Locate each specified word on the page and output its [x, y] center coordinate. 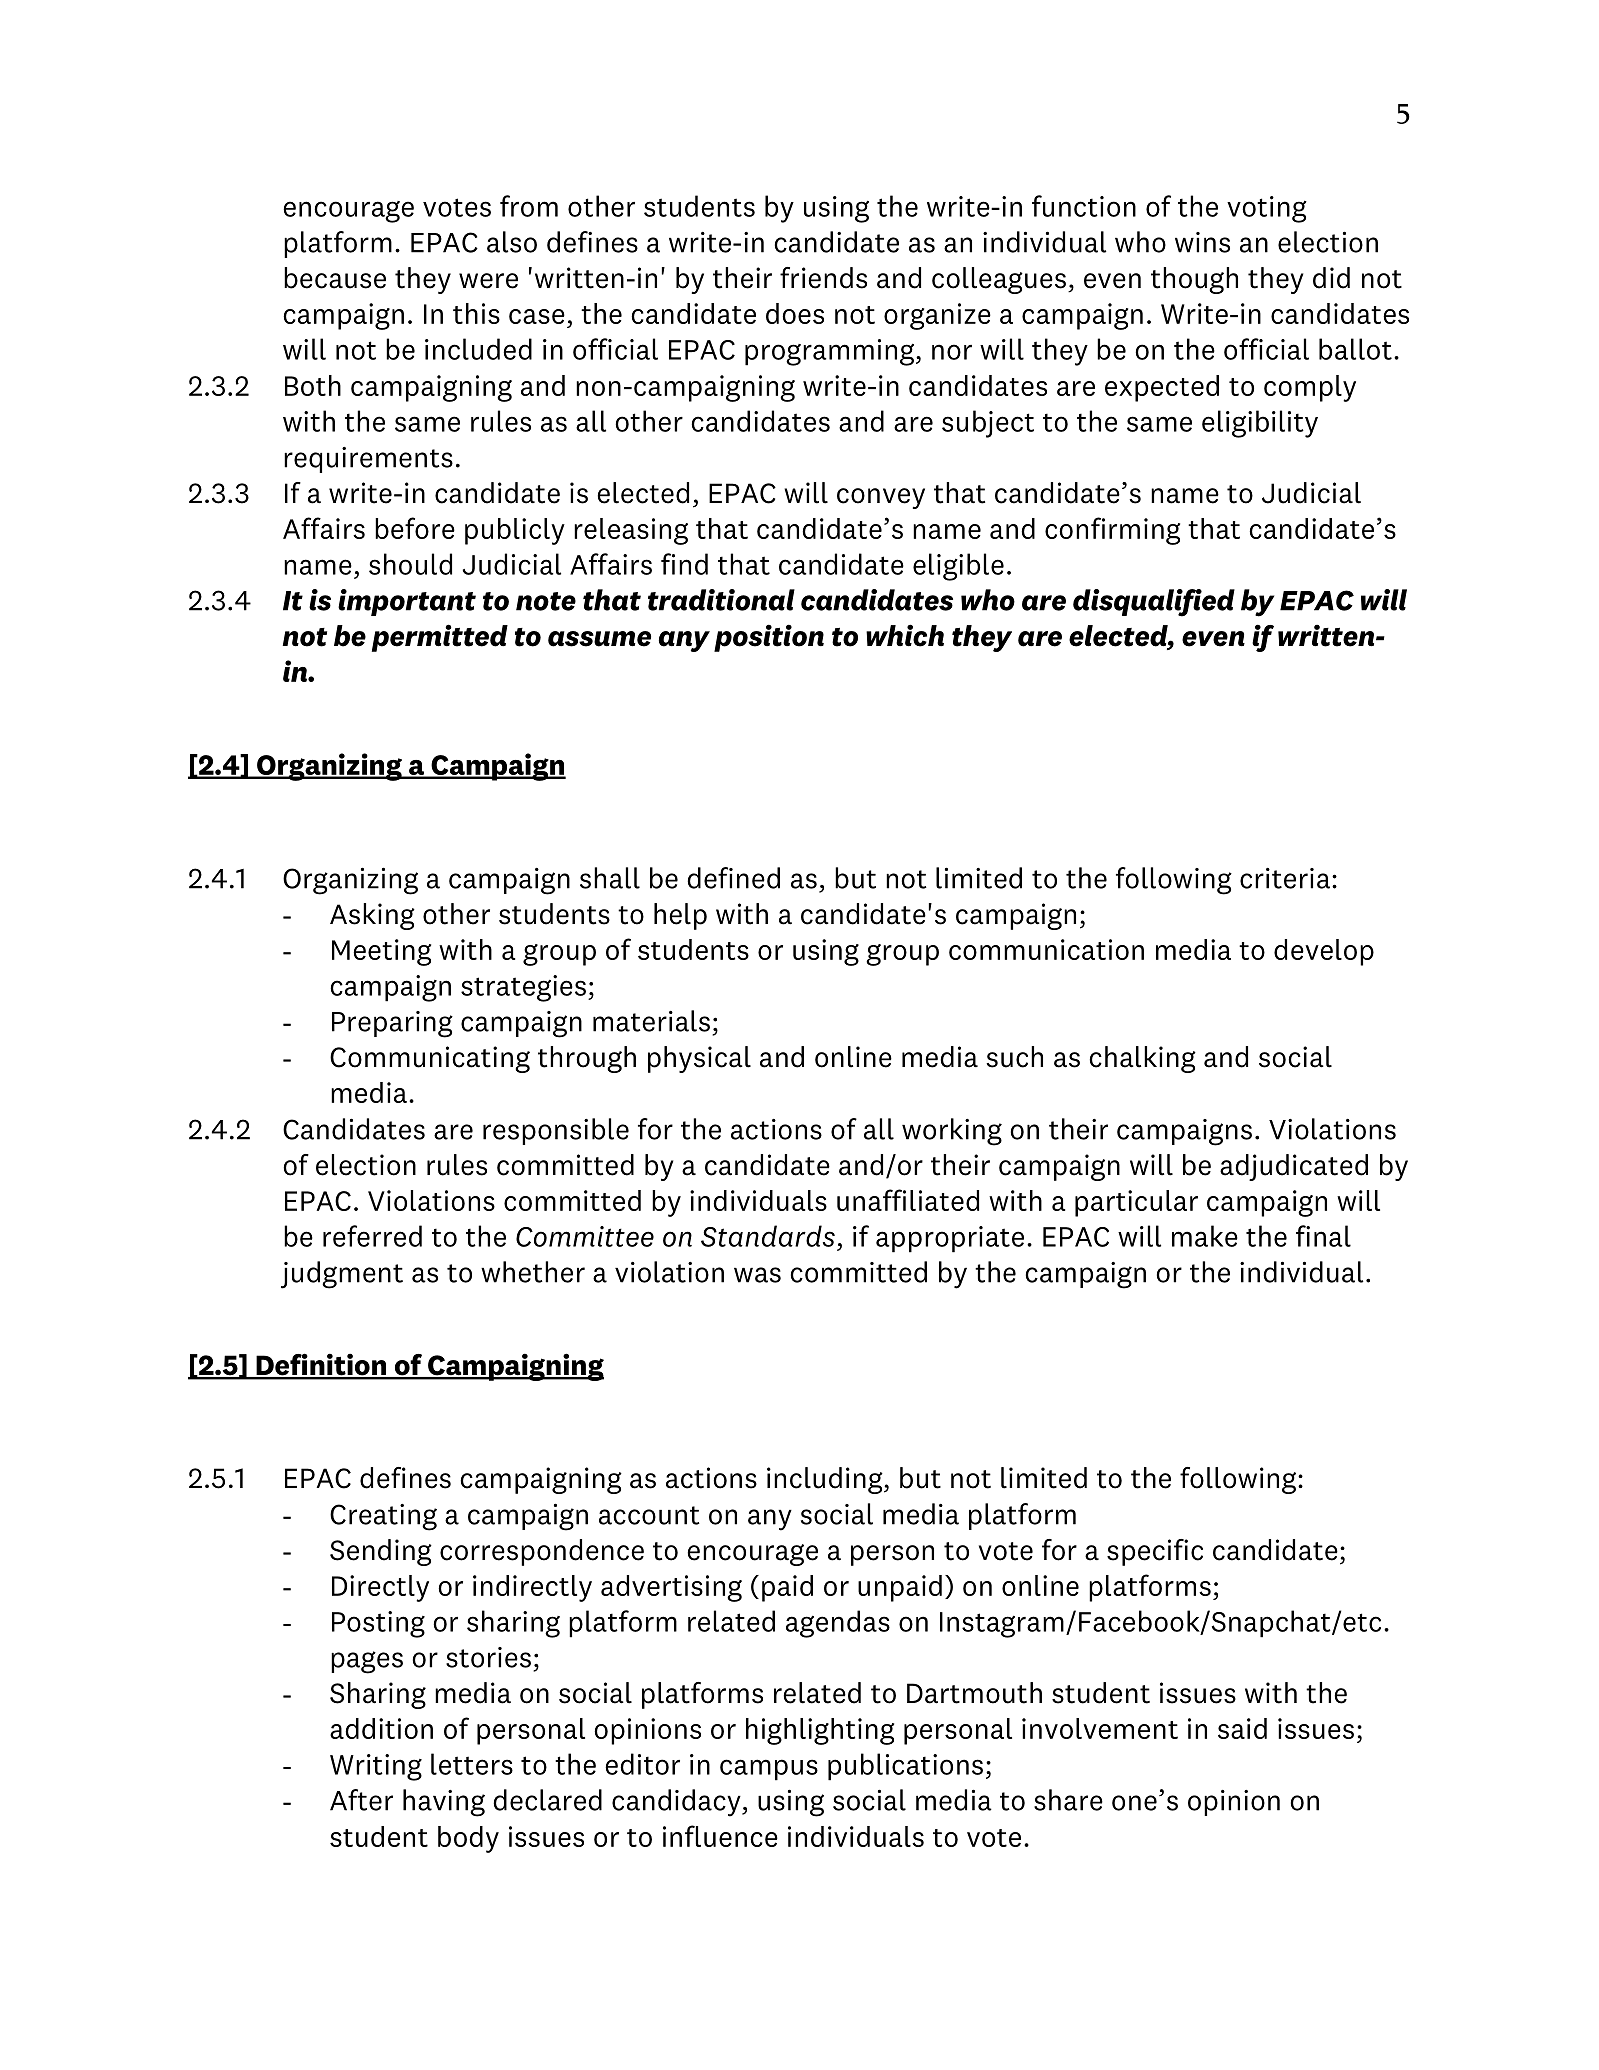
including [826, 1480]
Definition [321, 1366]
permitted [440, 638]
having [444, 1803]
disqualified [1154, 603]
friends [823, 278]
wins [1202, 242]
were [488, 281]
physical [699, 1059]
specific [1155, 1552]
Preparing [392, 1024]
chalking [1142, 1059]
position [769, 638]
